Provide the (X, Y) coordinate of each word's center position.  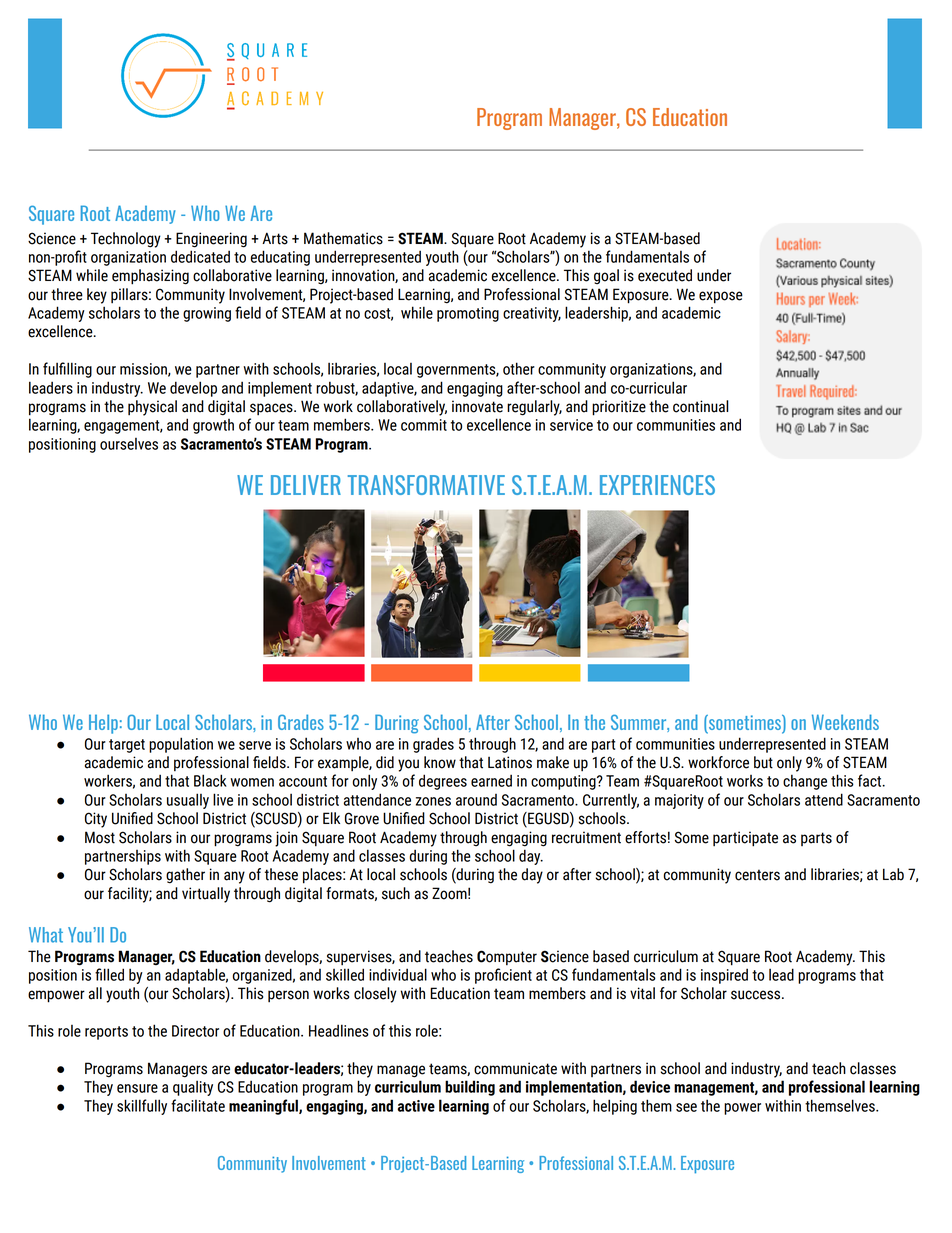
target (127, 746)
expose (721, 297)
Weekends (845, 722)
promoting (468, 314)
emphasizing (150, 277)
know (440, 762)
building (470, 1088)
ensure (137, 1088)
